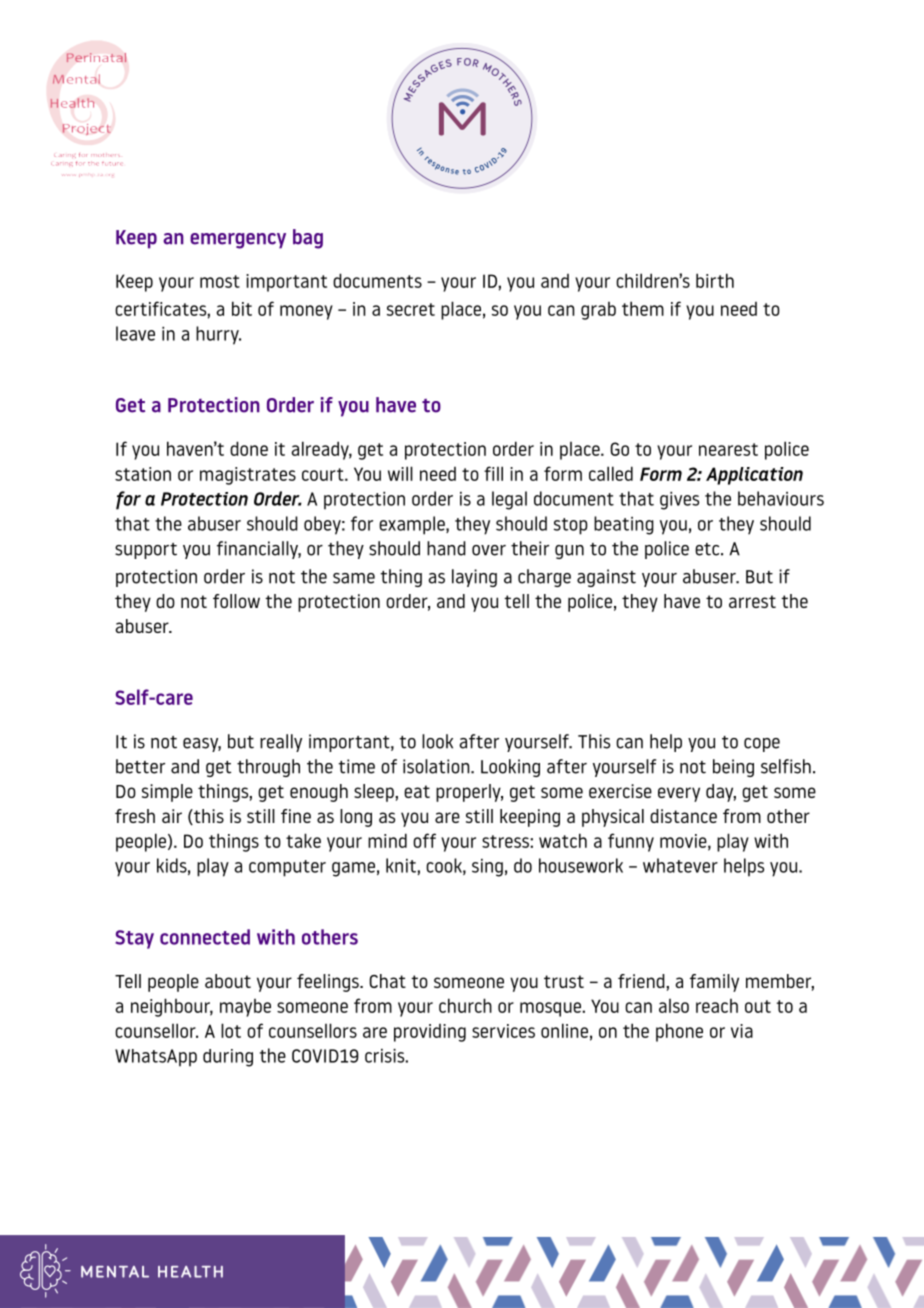 The image size is (924, 1308). I want to click on follow, so click(236, 601).
